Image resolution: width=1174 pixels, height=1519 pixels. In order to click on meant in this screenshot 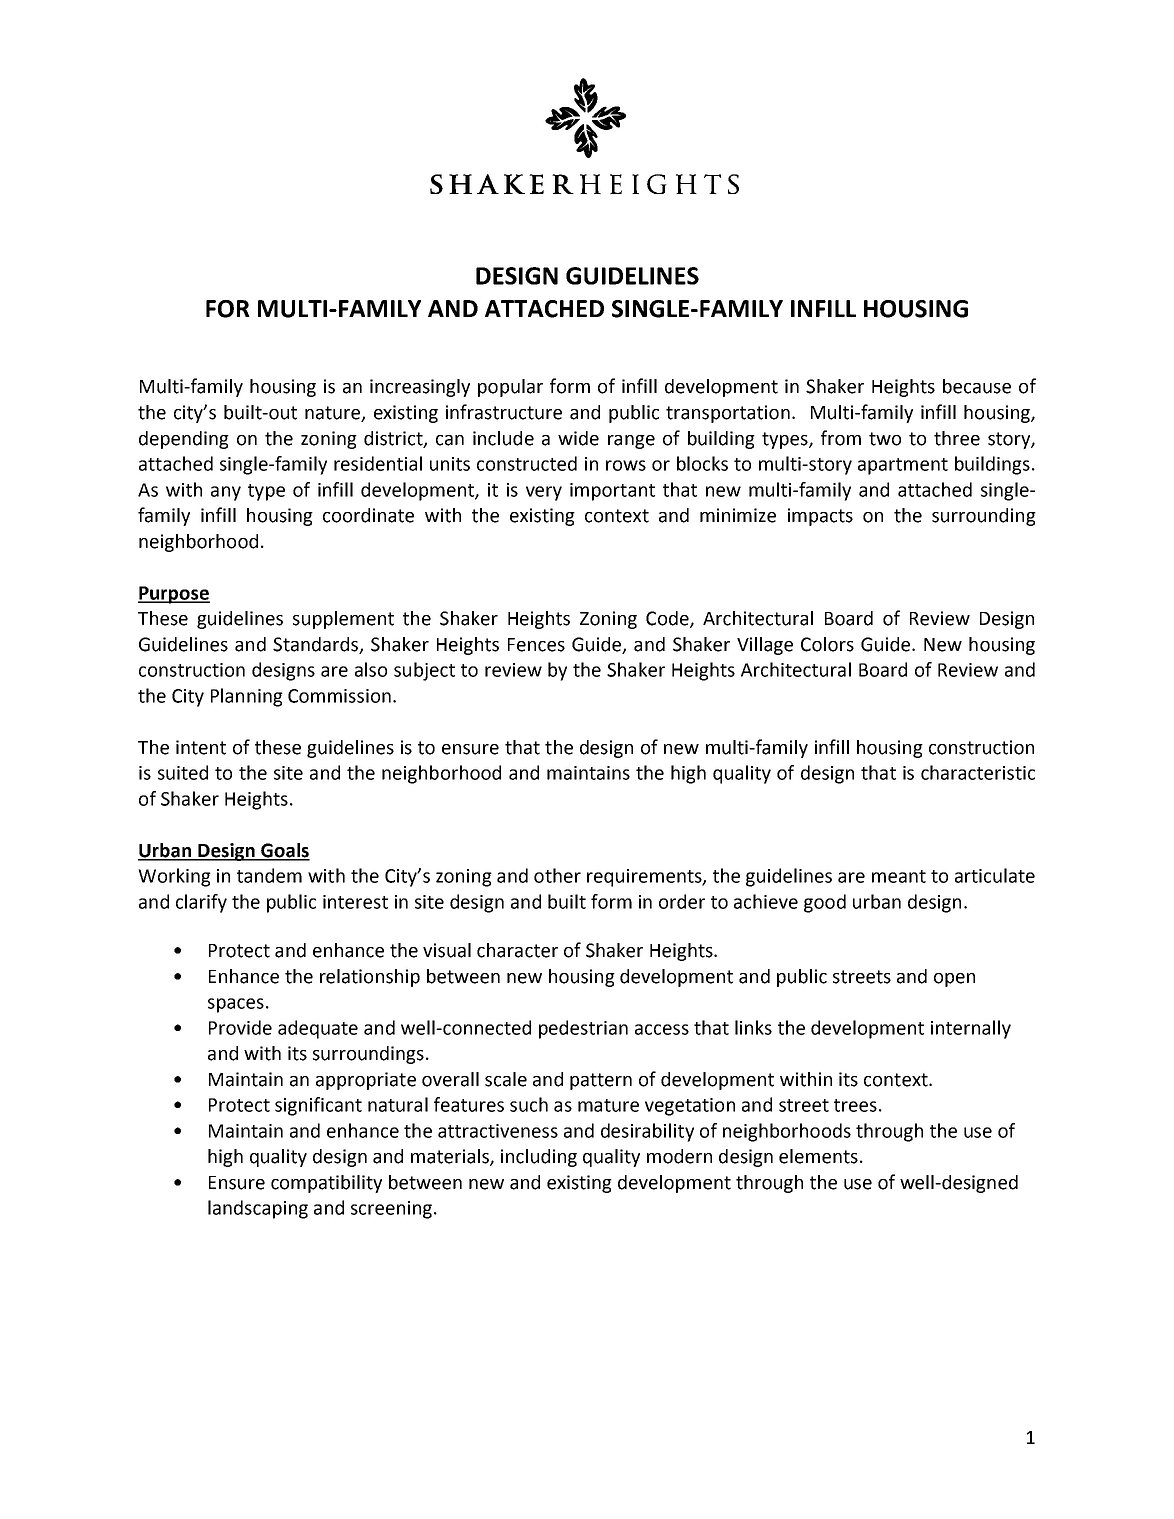, I will do `click(899, 876)`.
